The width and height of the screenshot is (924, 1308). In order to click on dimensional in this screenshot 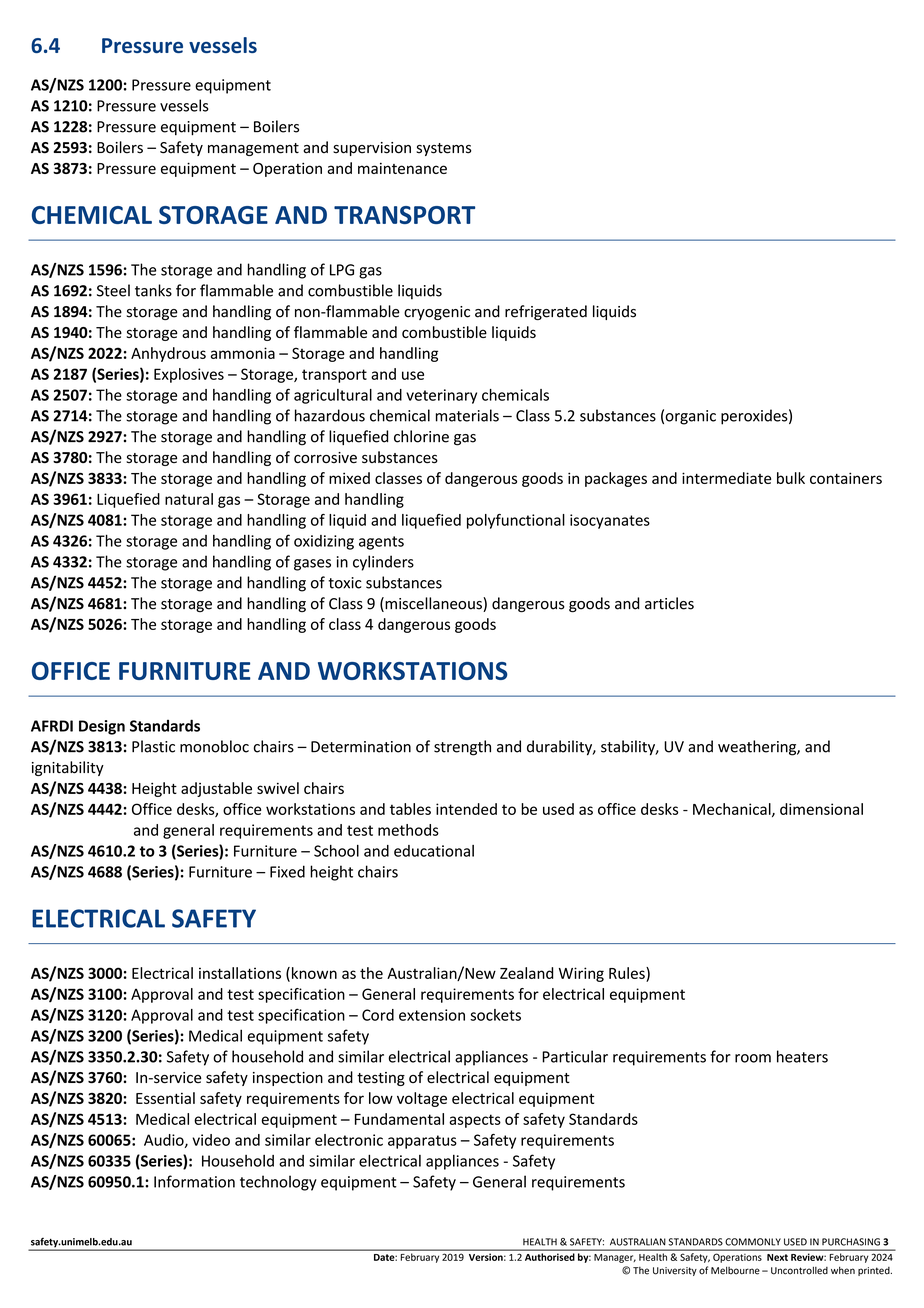, I will do `click(821, 809)`.
